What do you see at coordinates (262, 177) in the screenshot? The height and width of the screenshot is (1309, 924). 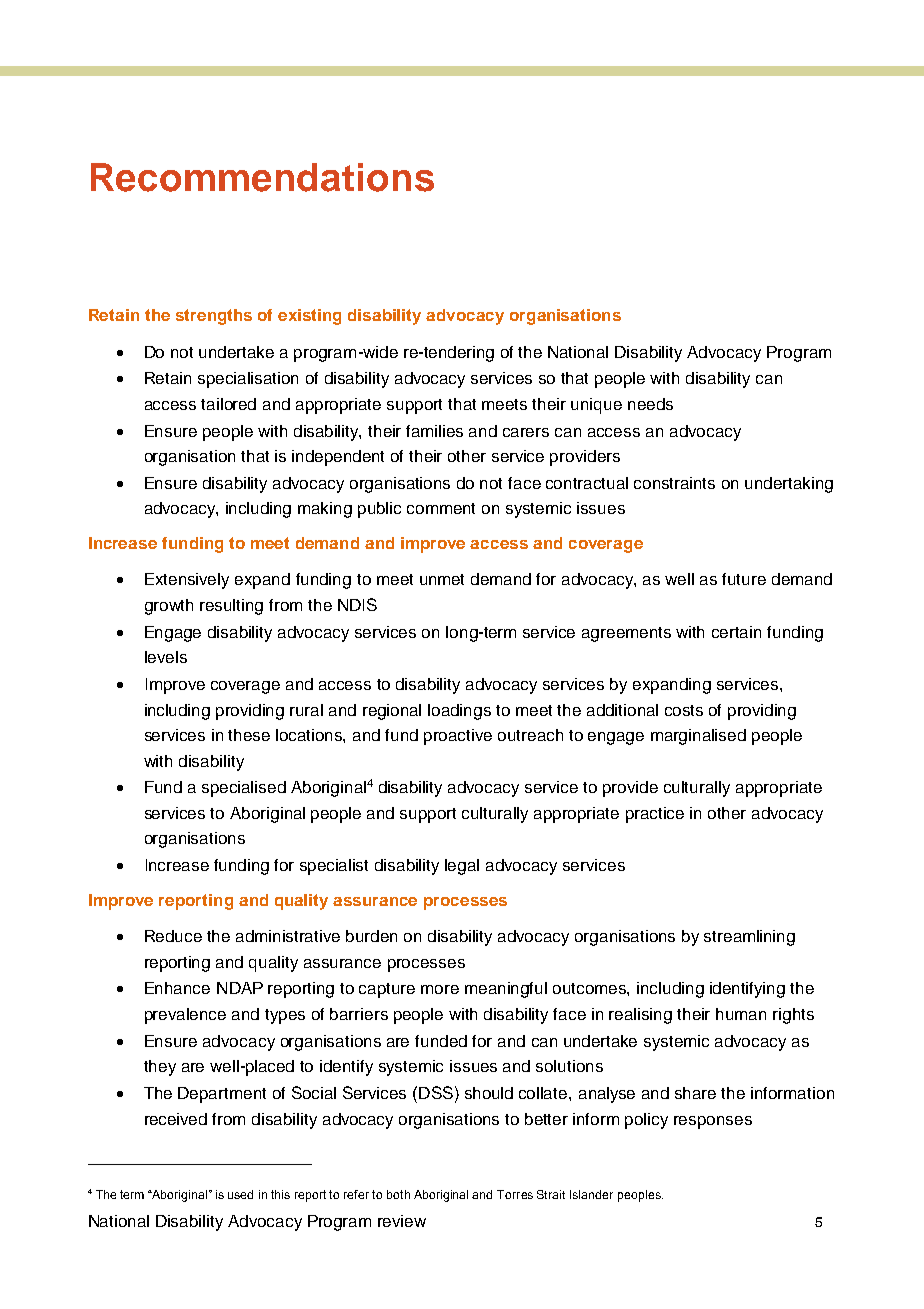 I see `Recommendations` at bounding box center [262, 177].
